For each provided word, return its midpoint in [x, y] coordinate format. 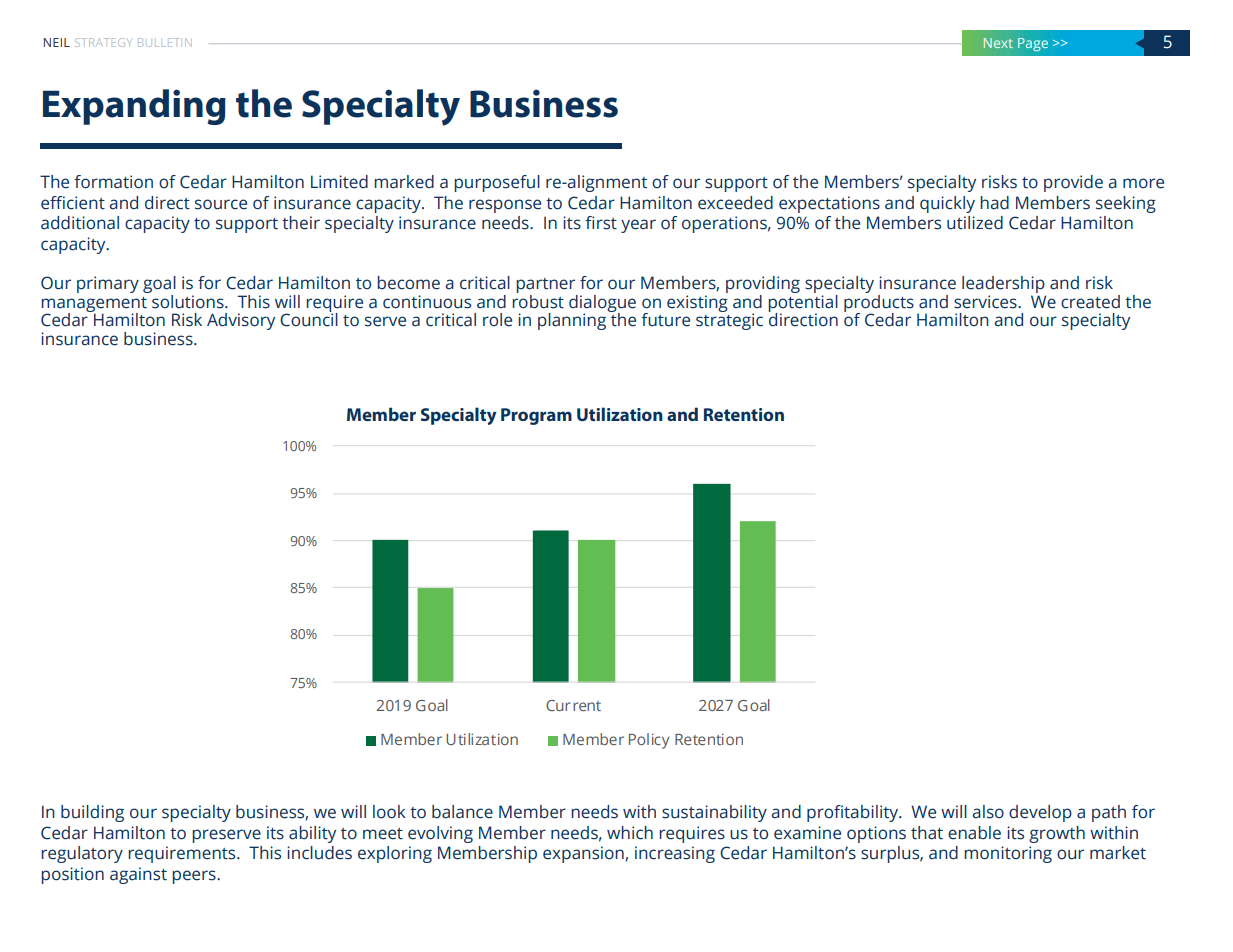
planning [573, 320]
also [988, 812]
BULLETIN [164, 42]
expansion [584, 854]
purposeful [497, 183]
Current [573, 705]
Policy [649, 741]
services [986, 302]
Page [1033, 44]
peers [195, 877]
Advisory [241, 321]
